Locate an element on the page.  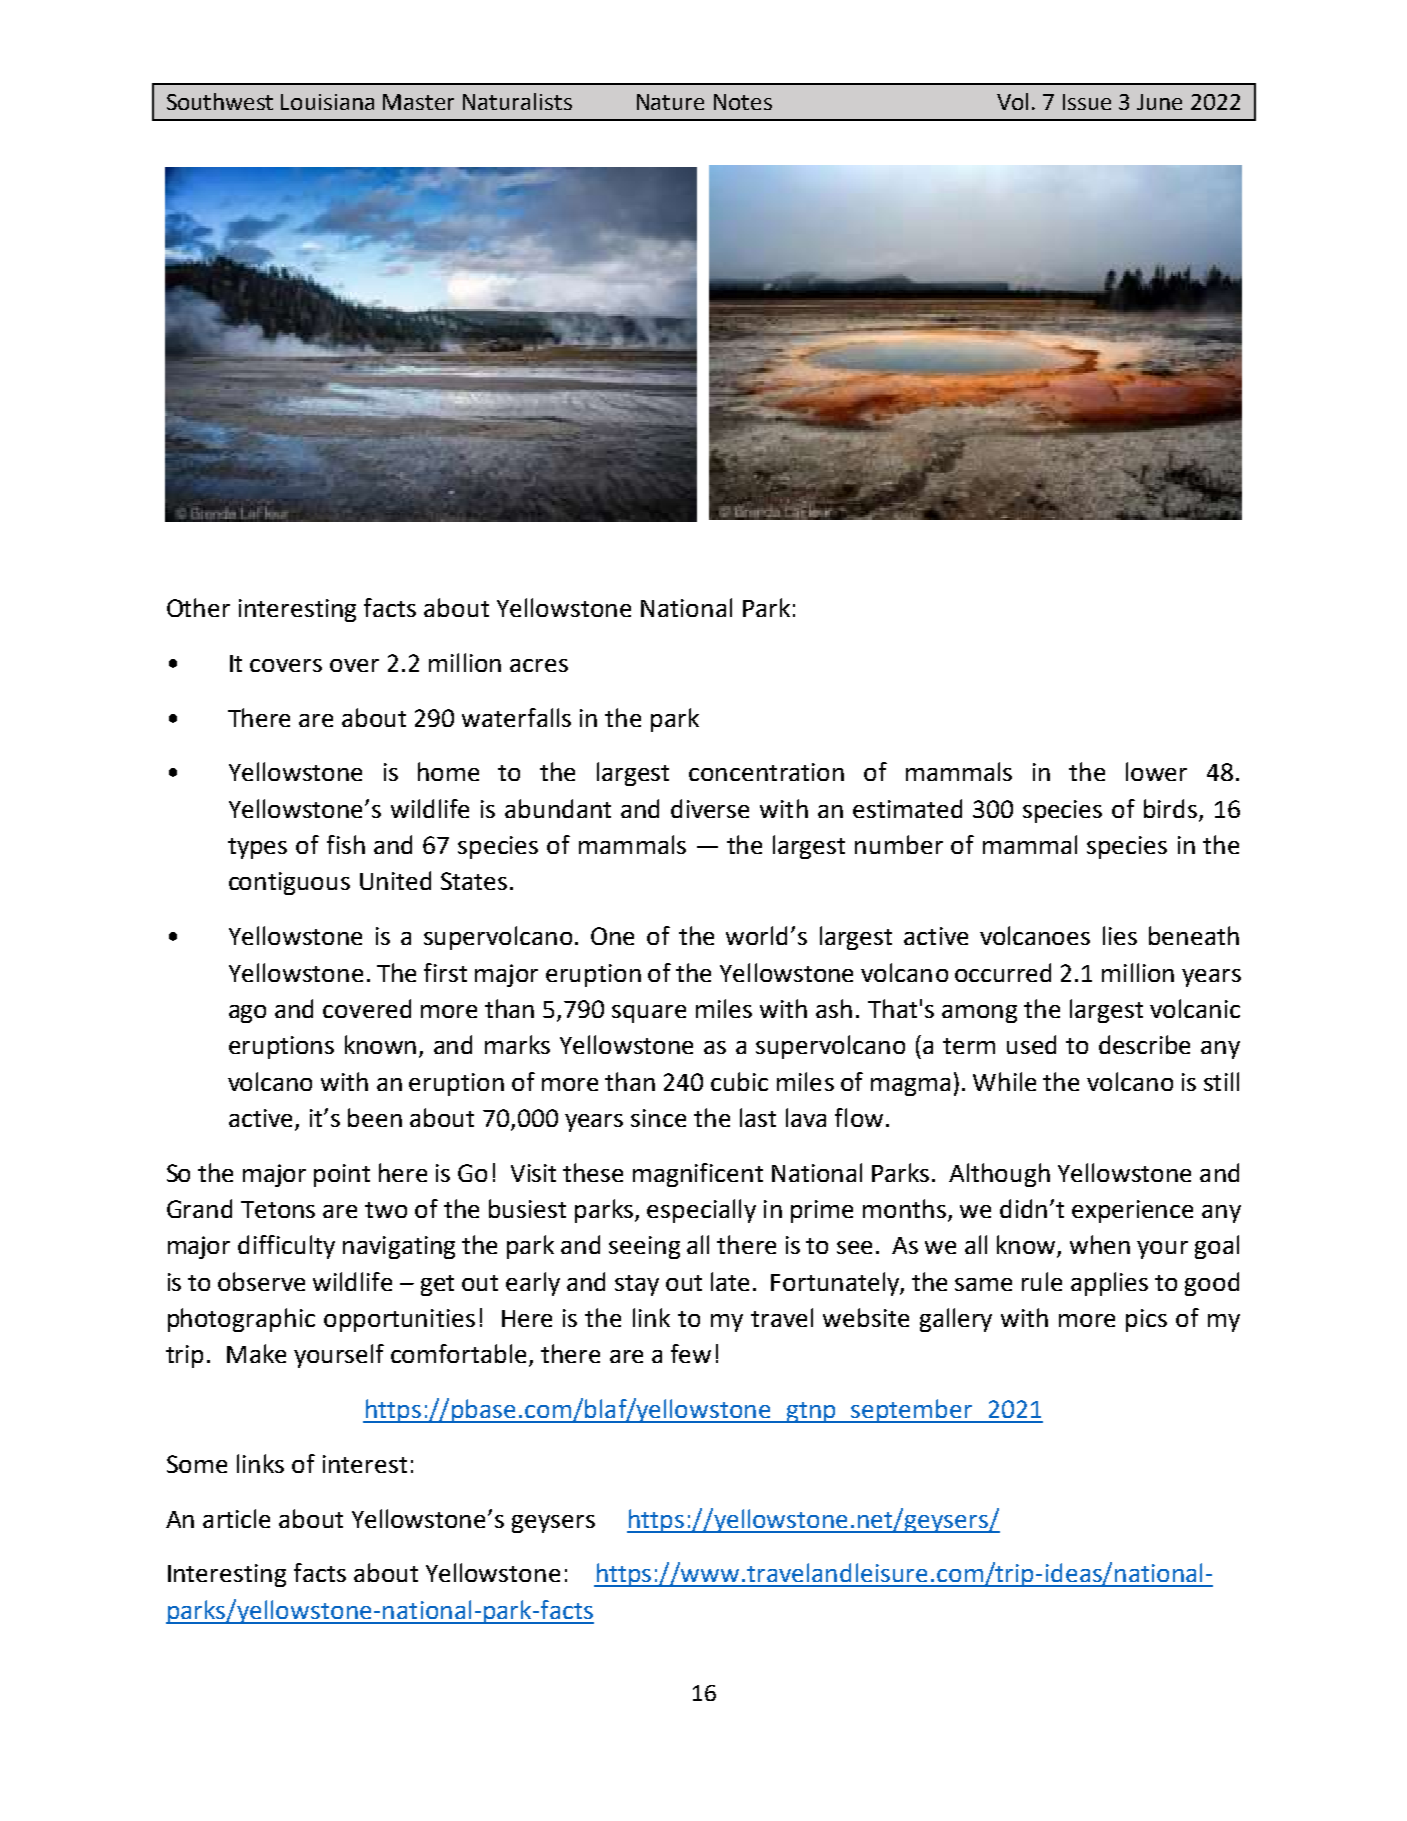
lower is located at coordinates (1156, 771).
